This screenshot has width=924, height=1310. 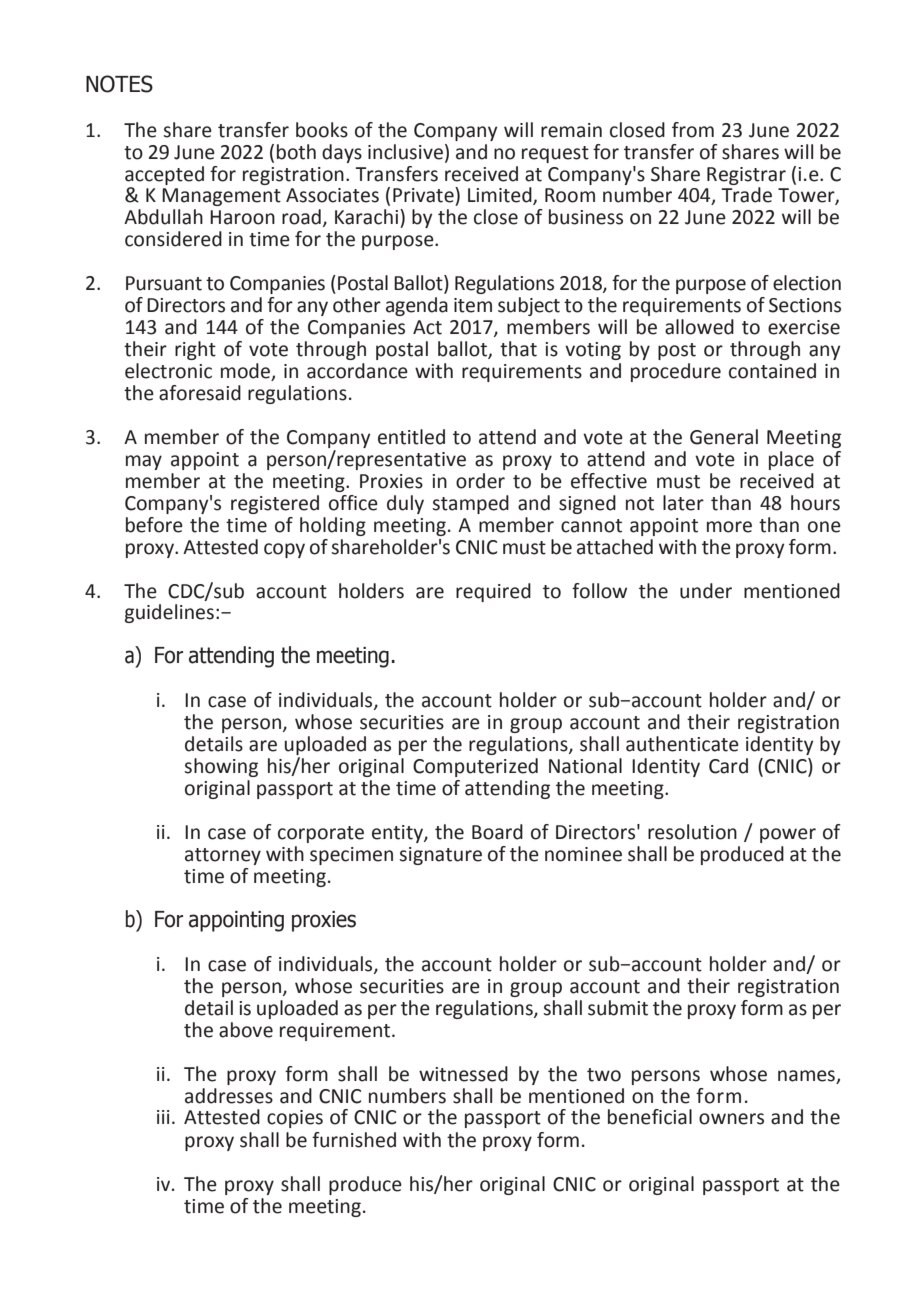 I want to click on from, so click(x=693, y=130).
